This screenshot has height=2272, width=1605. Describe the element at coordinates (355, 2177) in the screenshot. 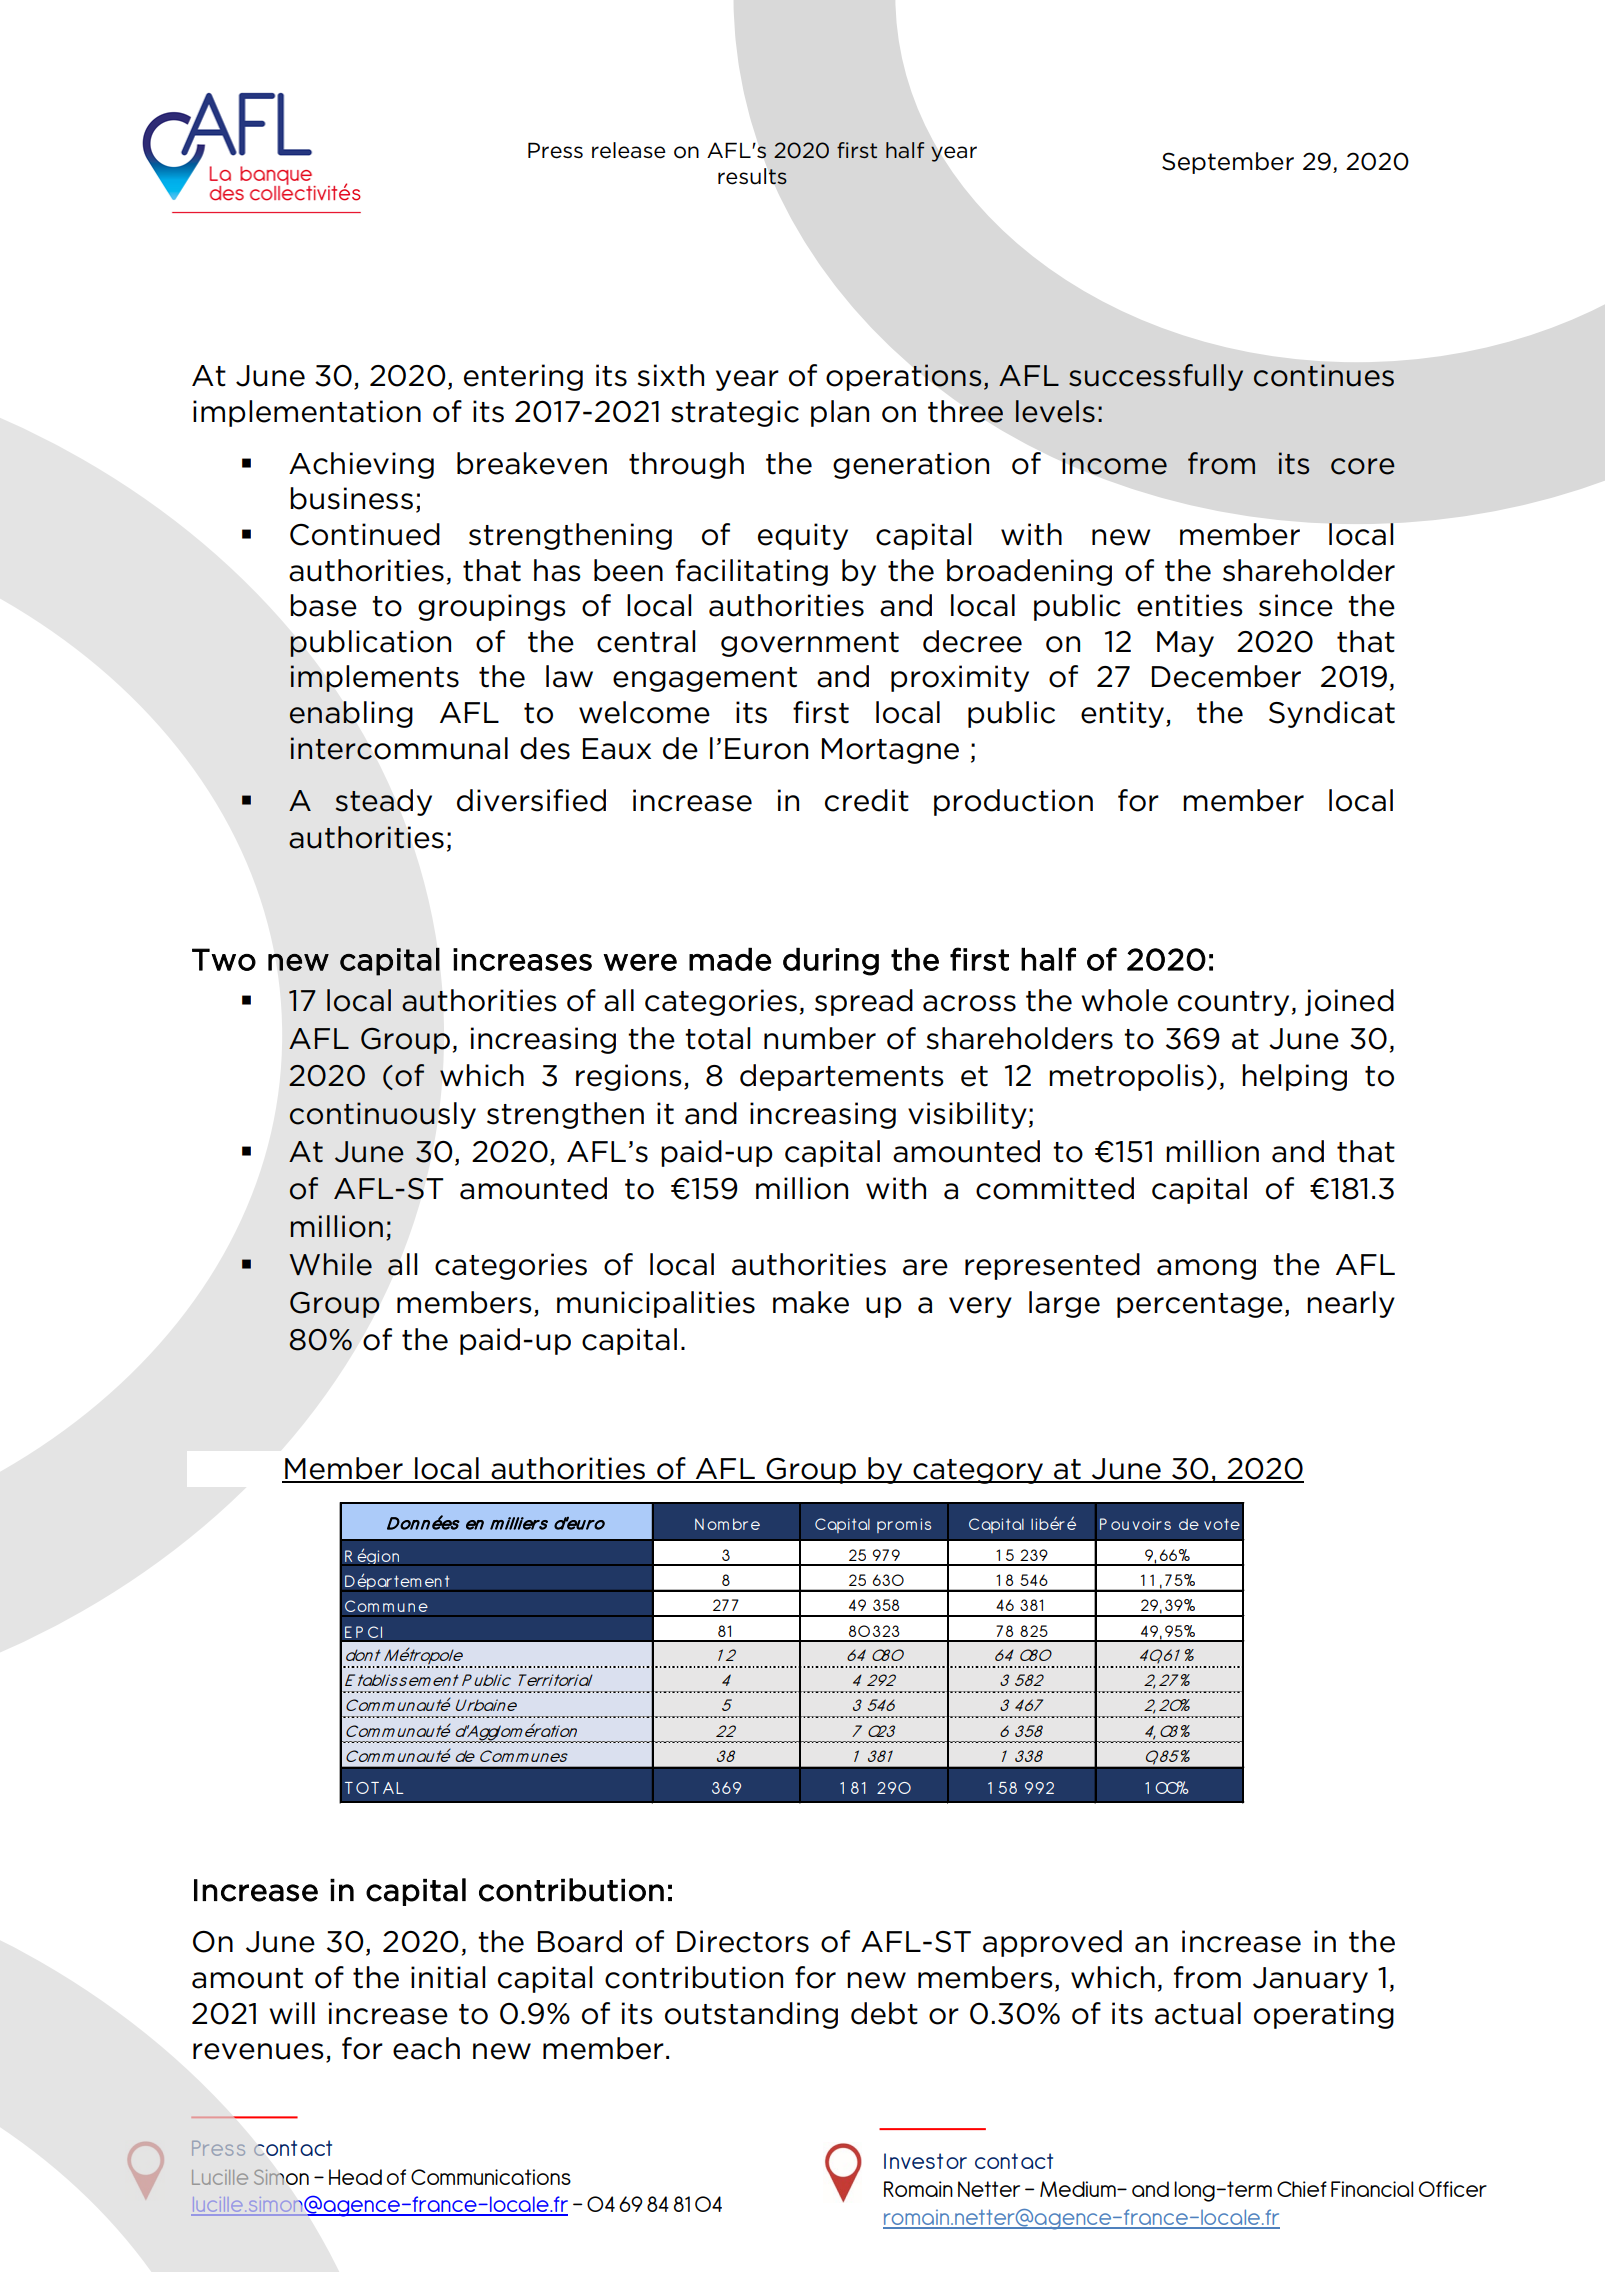

I see `Head` at that location.
